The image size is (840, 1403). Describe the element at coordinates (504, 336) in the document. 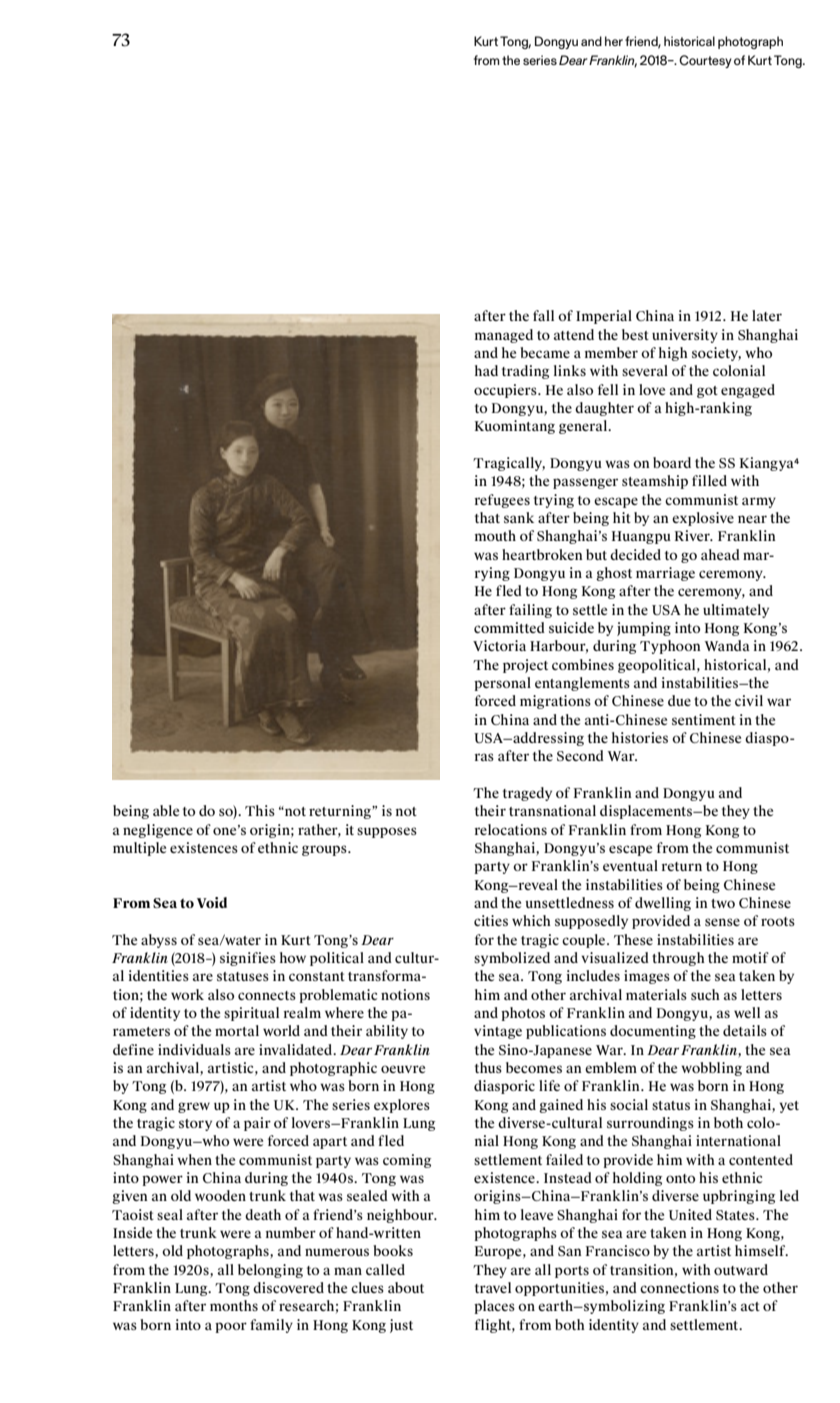

I see `managed` at that location.
